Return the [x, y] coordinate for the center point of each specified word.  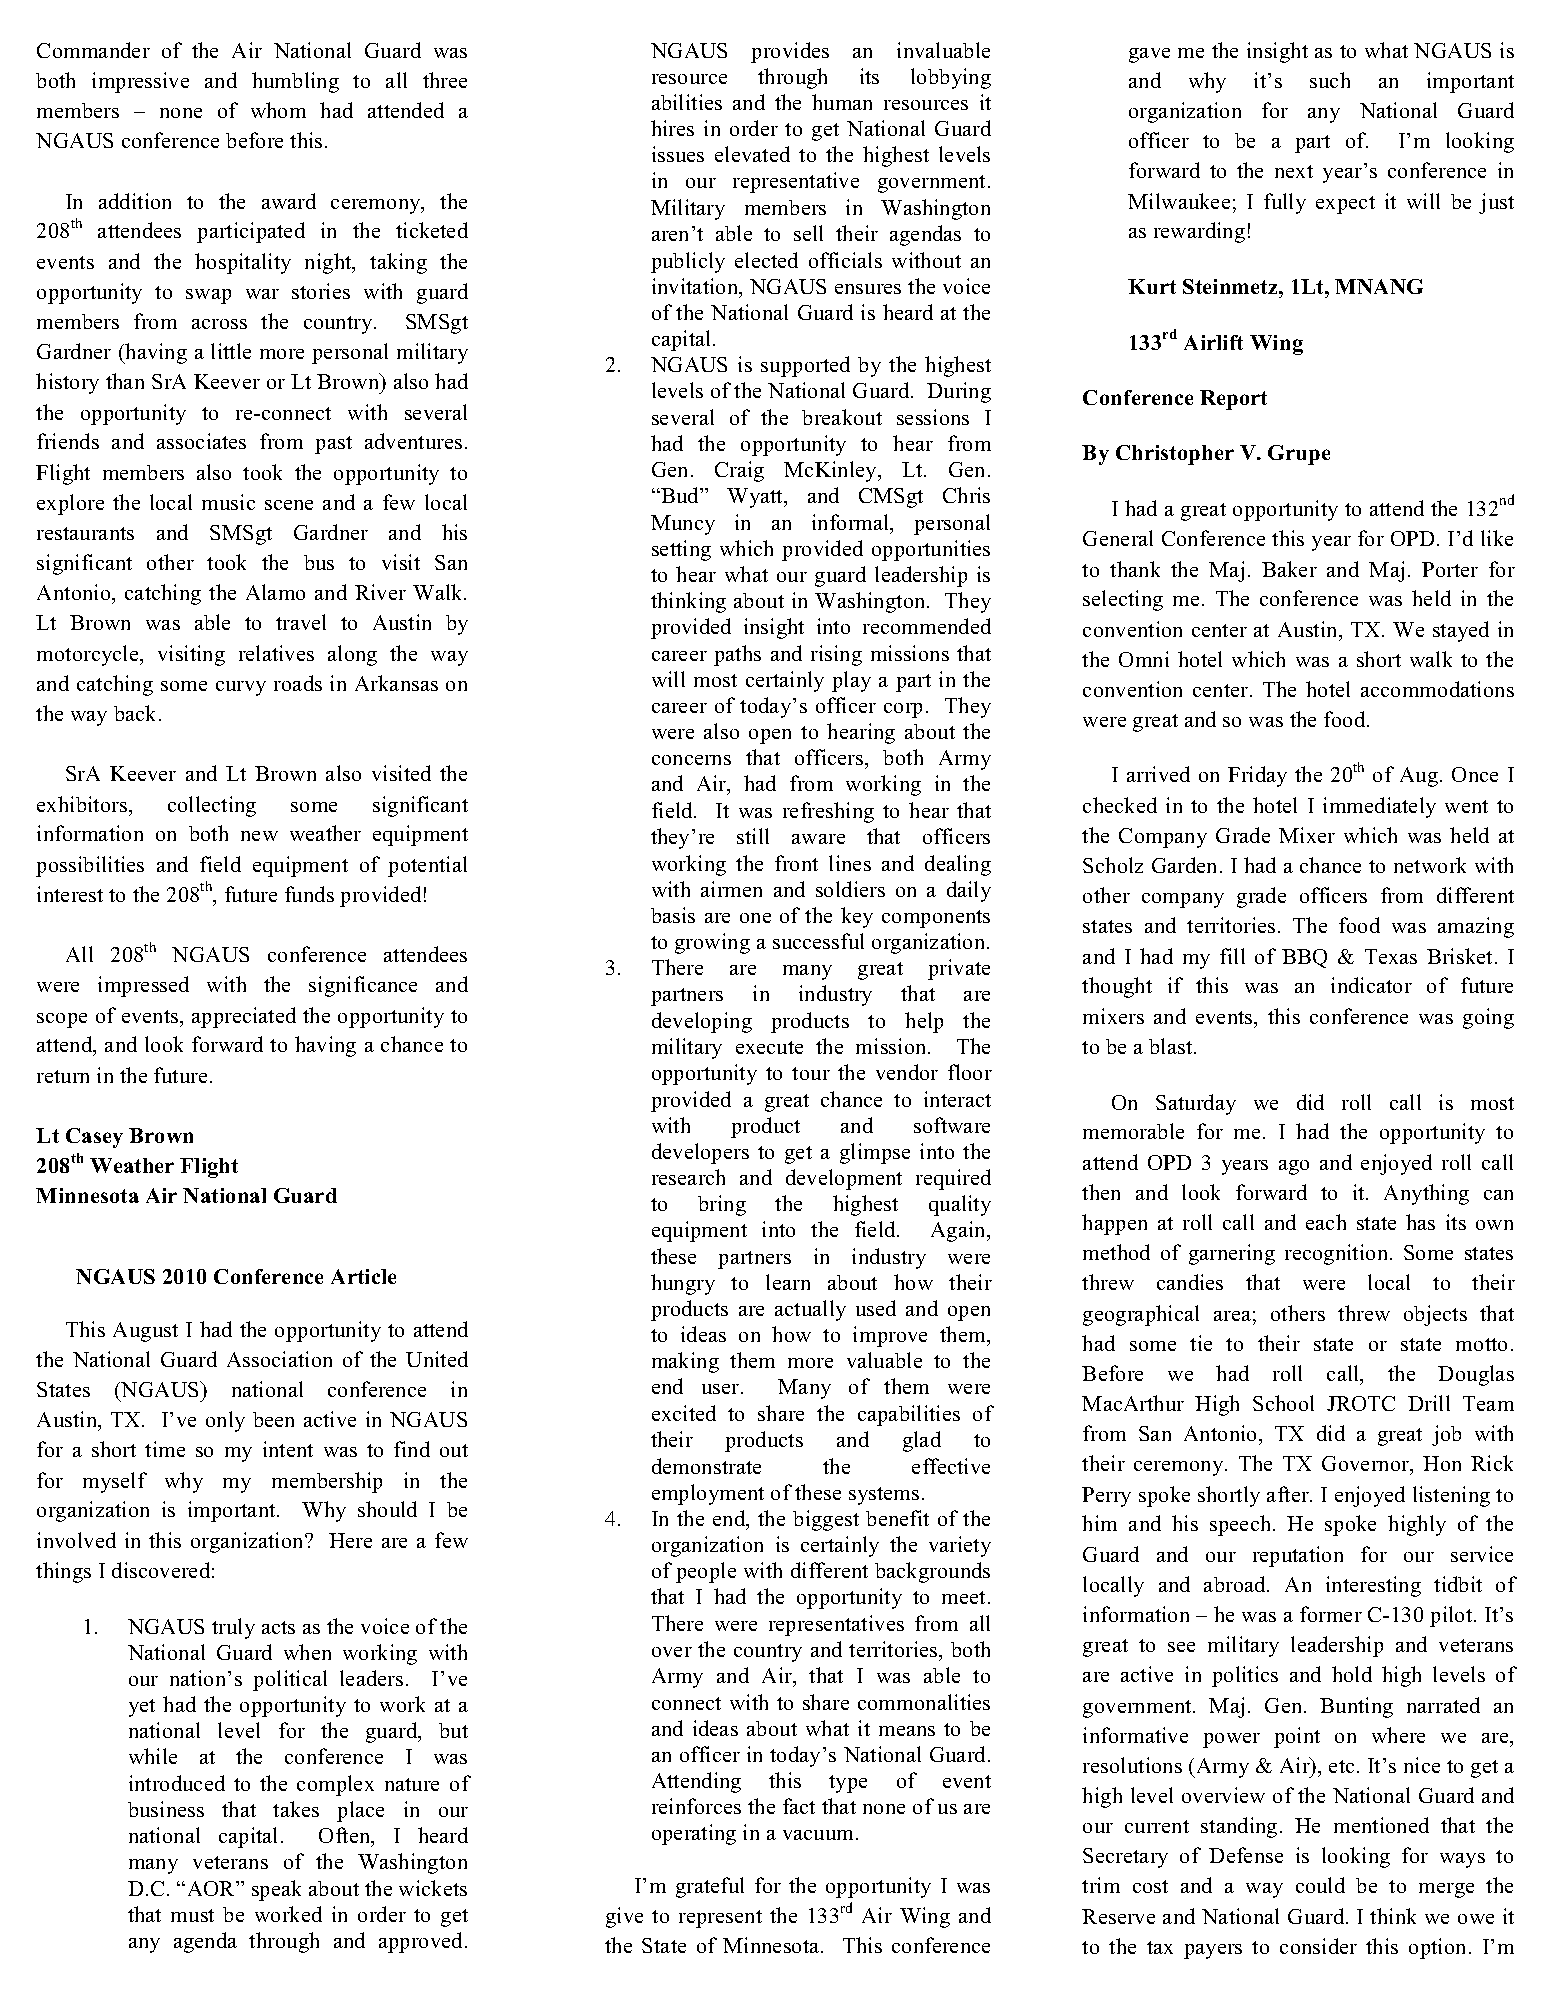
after [1289, 1494]
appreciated [244, 1017]
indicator [1371, 985]
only [225, 1421]
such [1330, 80]
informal [852, 523]
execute [769, 1047]
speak [276, 1890]
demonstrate [706, 1466]
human [842, 102]
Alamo [275, 592]
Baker [1289, 569]
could [1320, 1885]
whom [278, 110]
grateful [710, 1887]
